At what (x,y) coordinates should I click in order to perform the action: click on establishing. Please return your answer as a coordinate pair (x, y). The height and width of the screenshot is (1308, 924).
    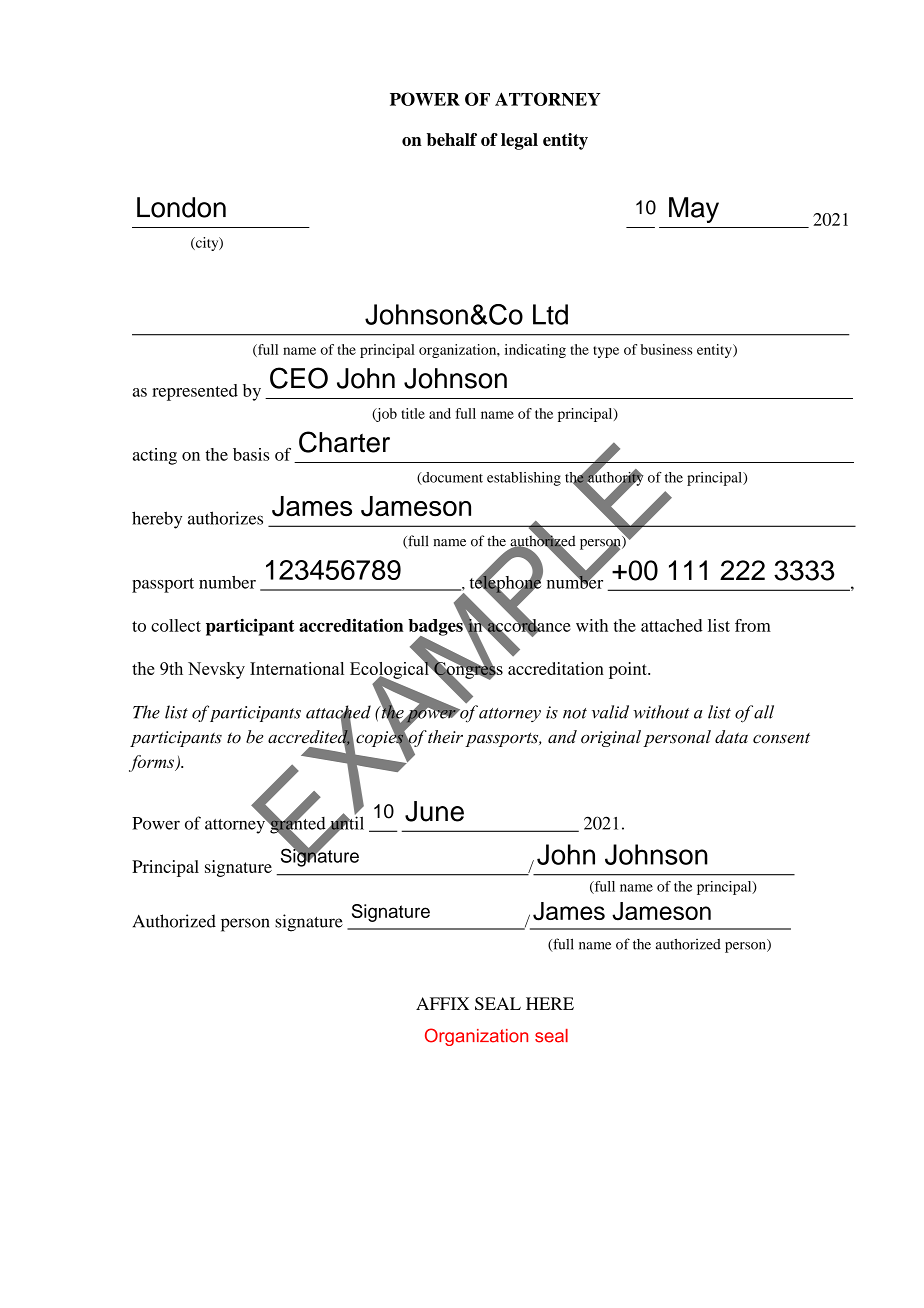
    Looking at the image, I should click on (524, 479).
